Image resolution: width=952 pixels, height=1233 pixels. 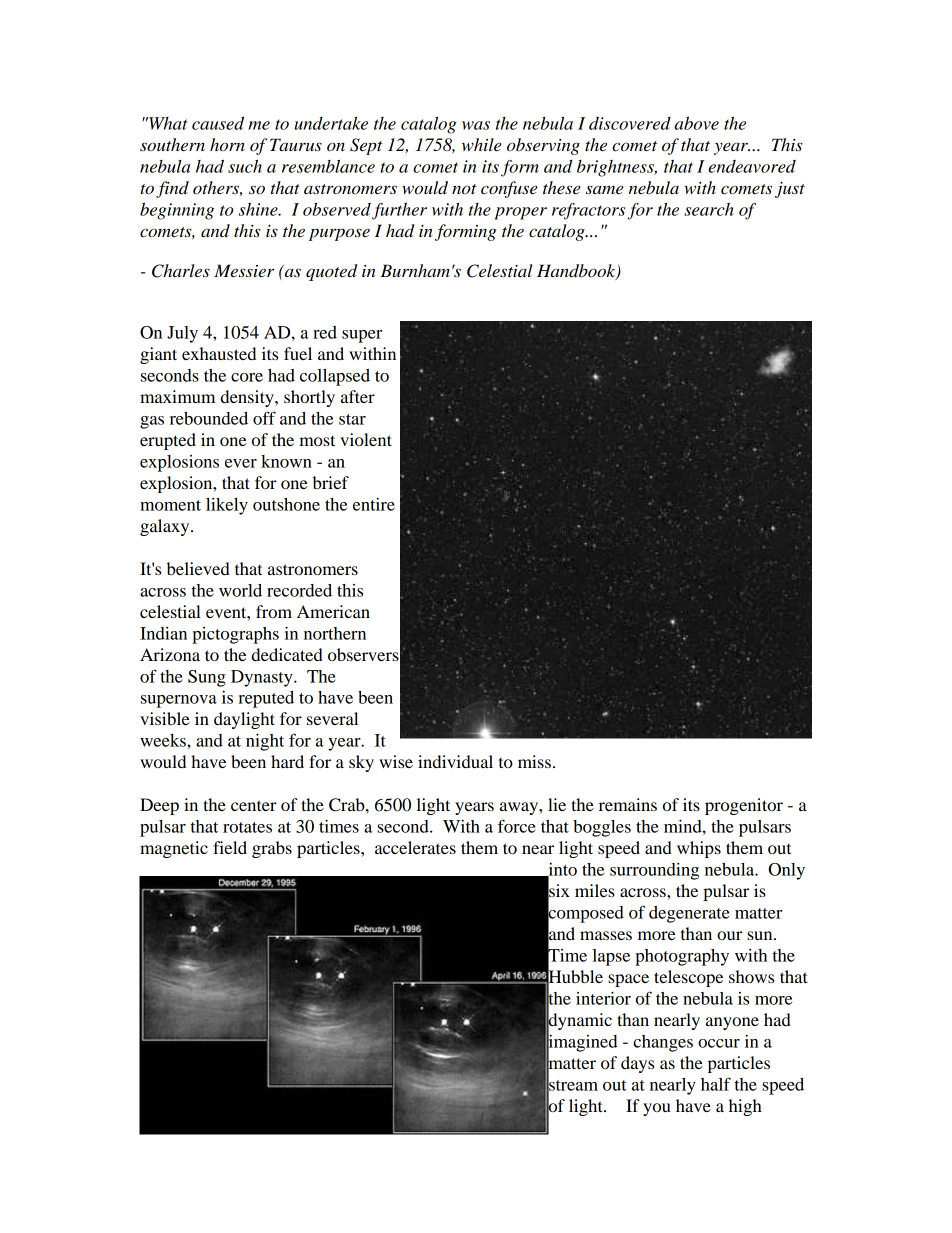 I want to click on while, so click(x=481, y=145).
